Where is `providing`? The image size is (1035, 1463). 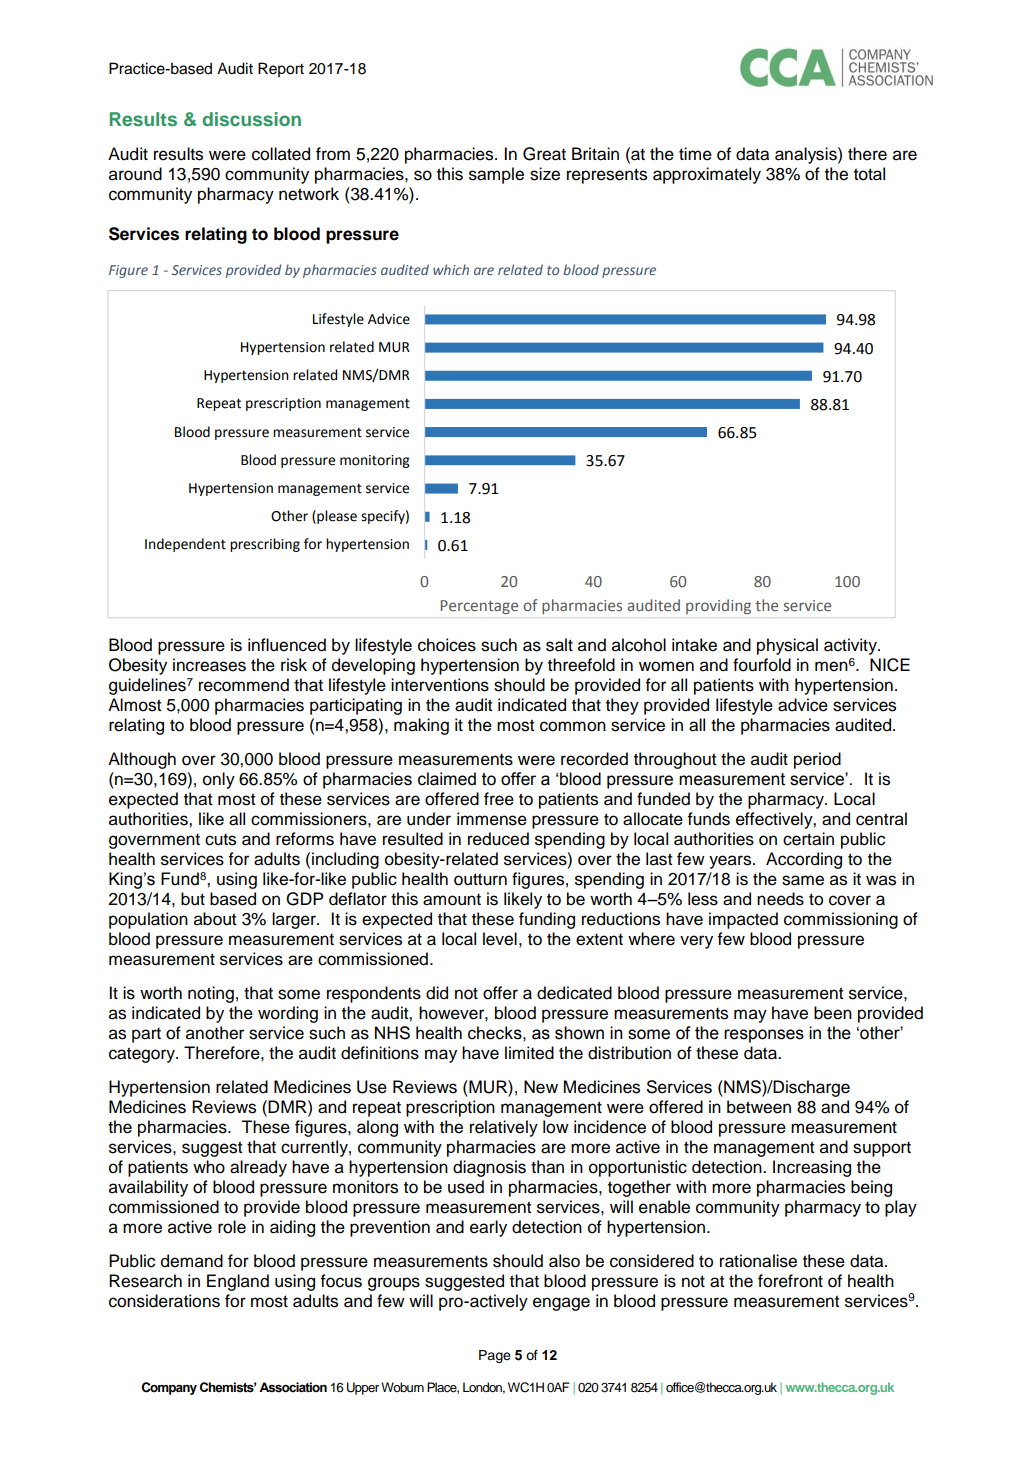
providing is located at coordinates (718, 606).
